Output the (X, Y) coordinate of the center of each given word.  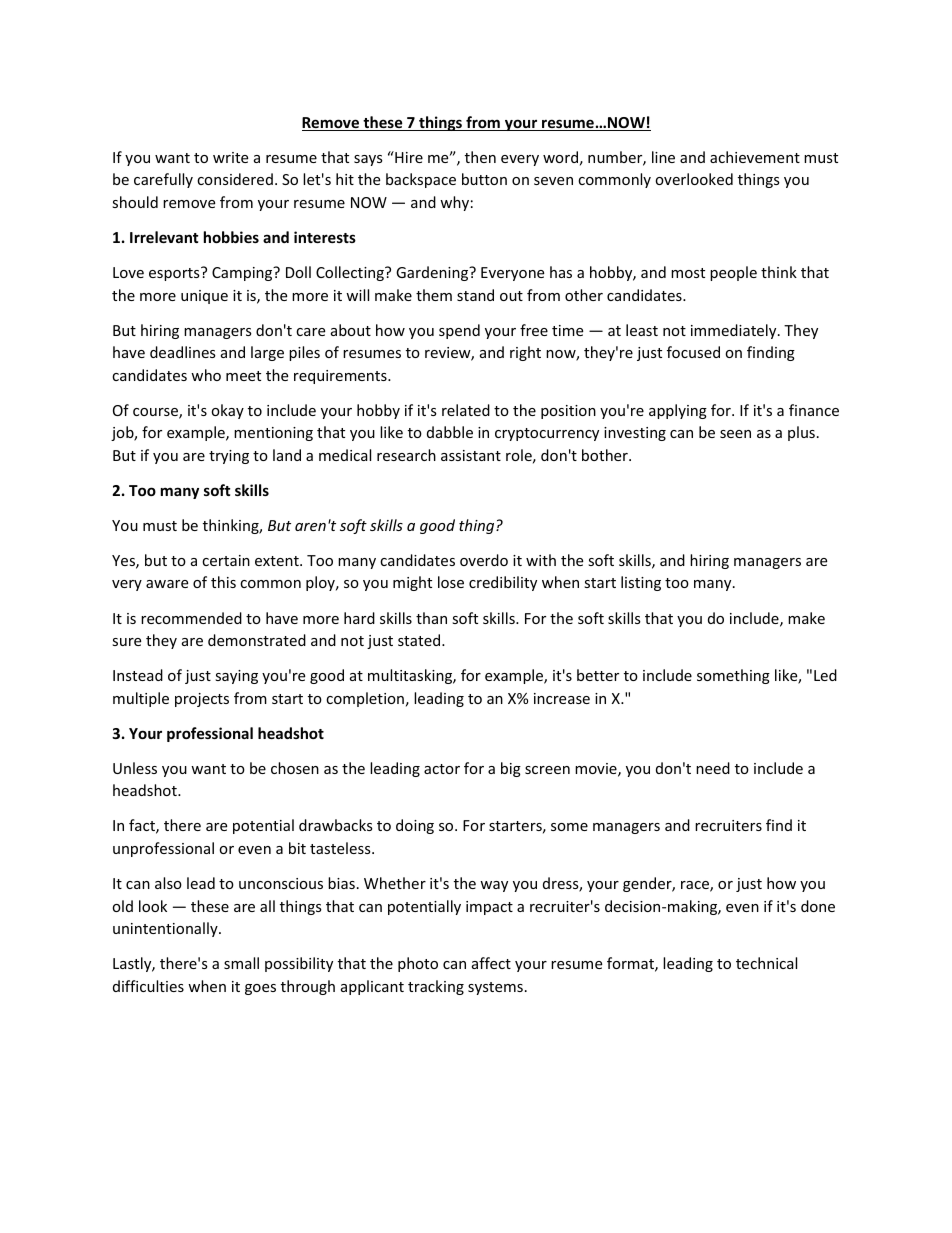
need (713, 768)
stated (420, 640)
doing (415, 826)
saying (236, 677)
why (454, 203)
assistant (471, 455)
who (206, 375)
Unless (135, 768)
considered (235, 179)
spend (459, 331)
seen (735, 434)
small (241, 963)
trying (229, 457)
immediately (735, 331)
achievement (755, 157)
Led (825, 675)
